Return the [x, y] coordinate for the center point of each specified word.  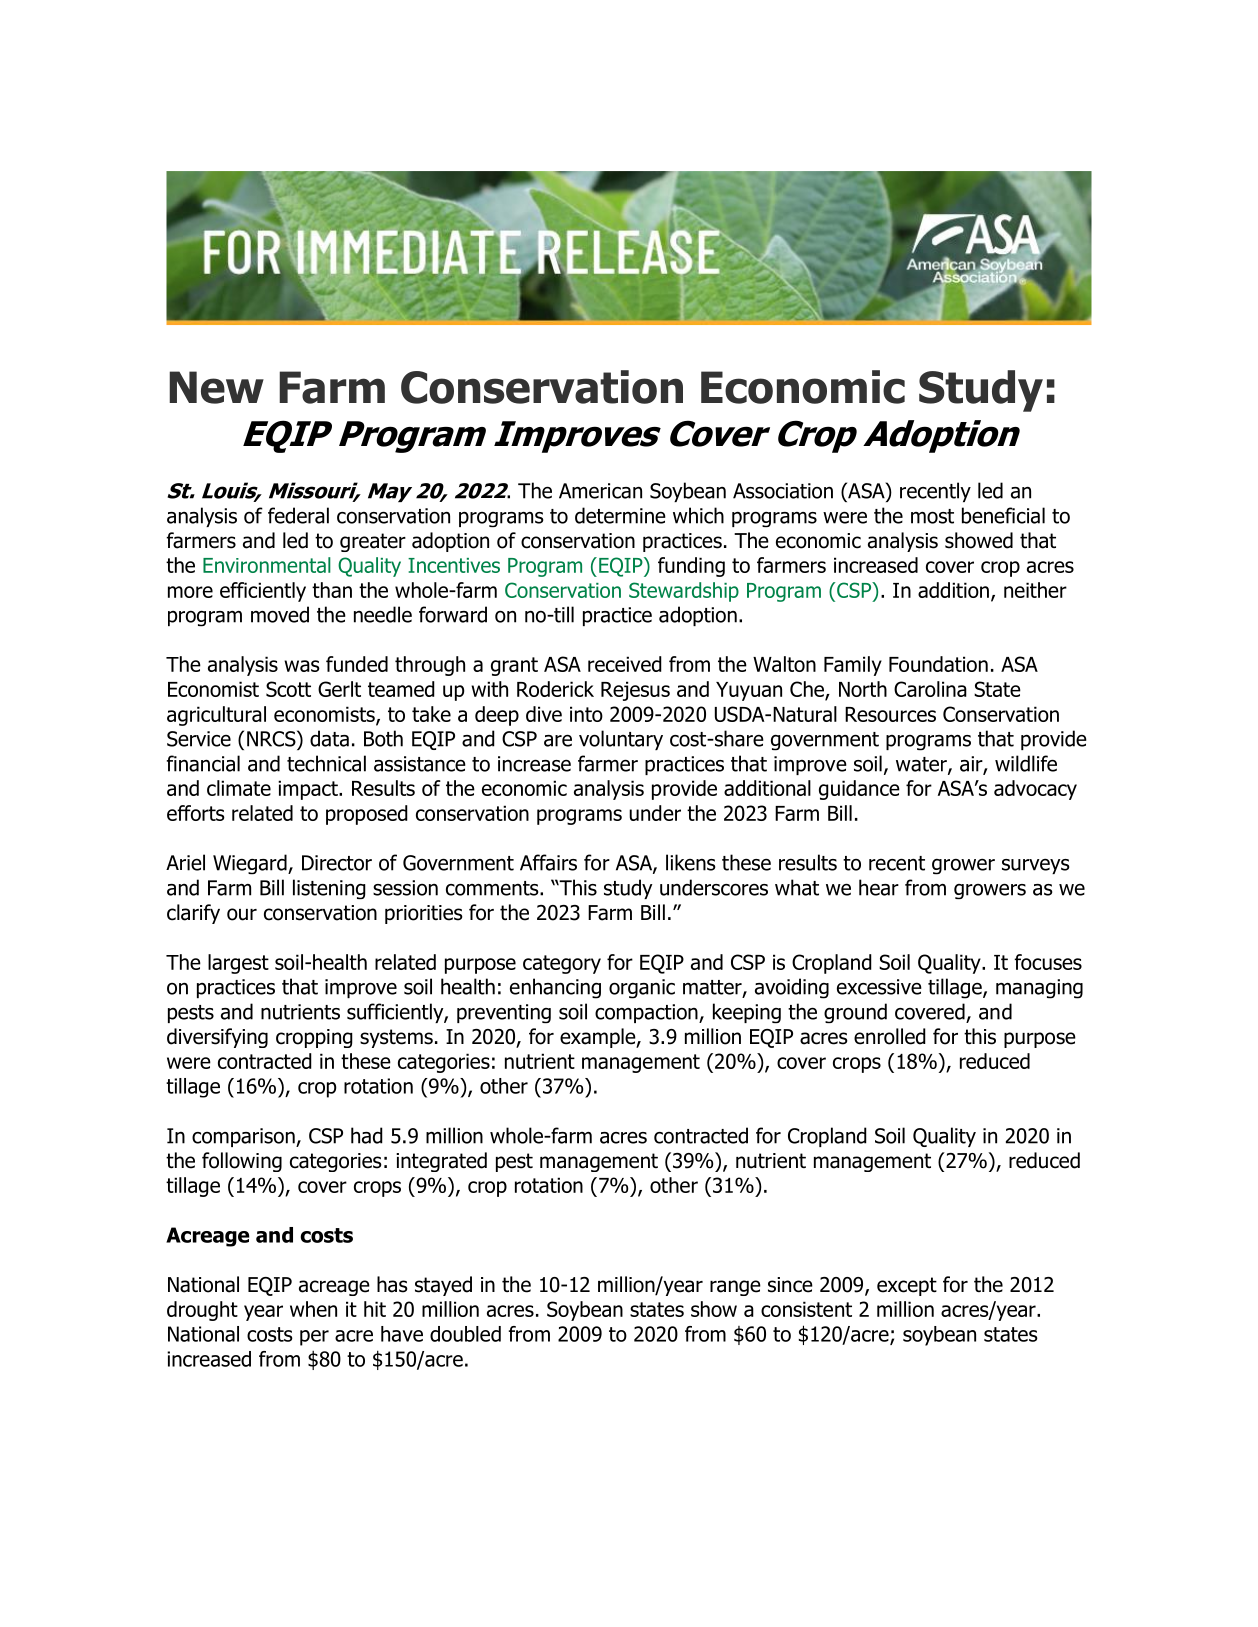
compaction [647, 1013]
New [216, 387]
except [907, 1286]
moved [280, 614]
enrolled [890, 1036]
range [735, 1288]
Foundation [938, 664]
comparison [244, 1137]
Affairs [548, 862]
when [313, 1309]
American [600, 491]
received [625, 664]
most [932, 516]
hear [879, 887]
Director [337, 863]
